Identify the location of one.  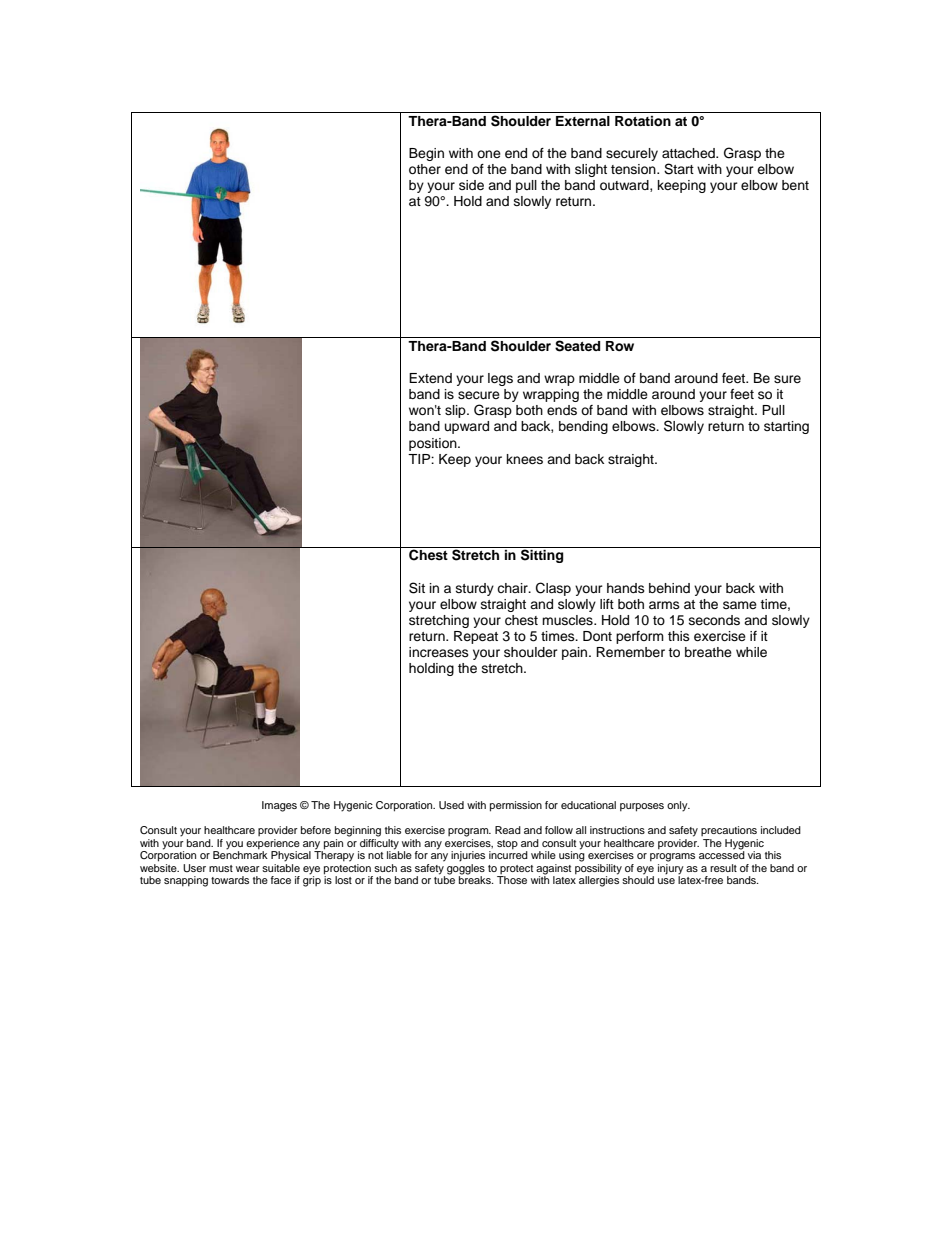
(489, 154).
